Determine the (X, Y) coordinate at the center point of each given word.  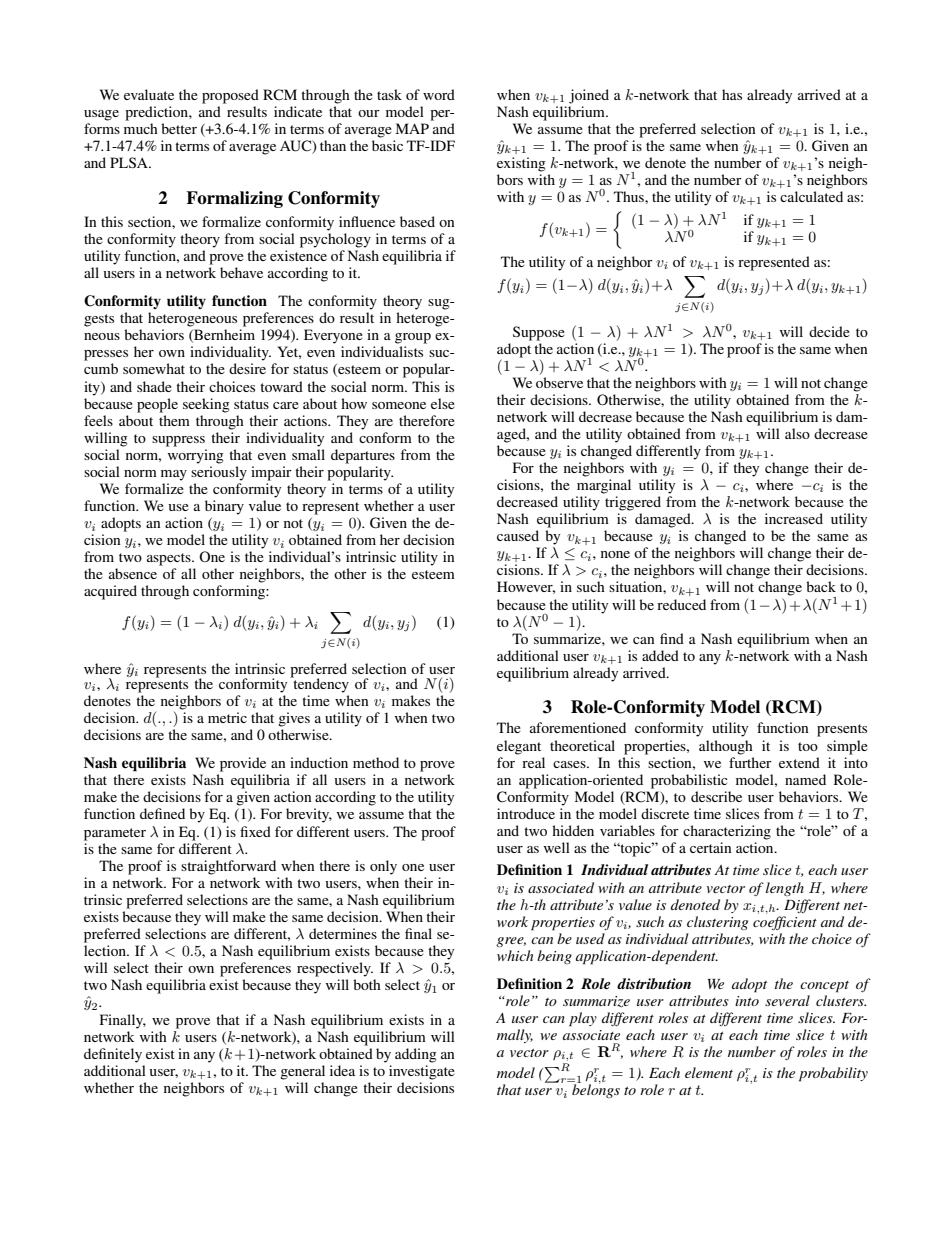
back (821, 586)
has (732, 94)
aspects (170, 559)
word (439, 94)
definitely (113, 1055)
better (179, 128)
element (709, 1072)
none (615, 554)
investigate (422, 1072)
